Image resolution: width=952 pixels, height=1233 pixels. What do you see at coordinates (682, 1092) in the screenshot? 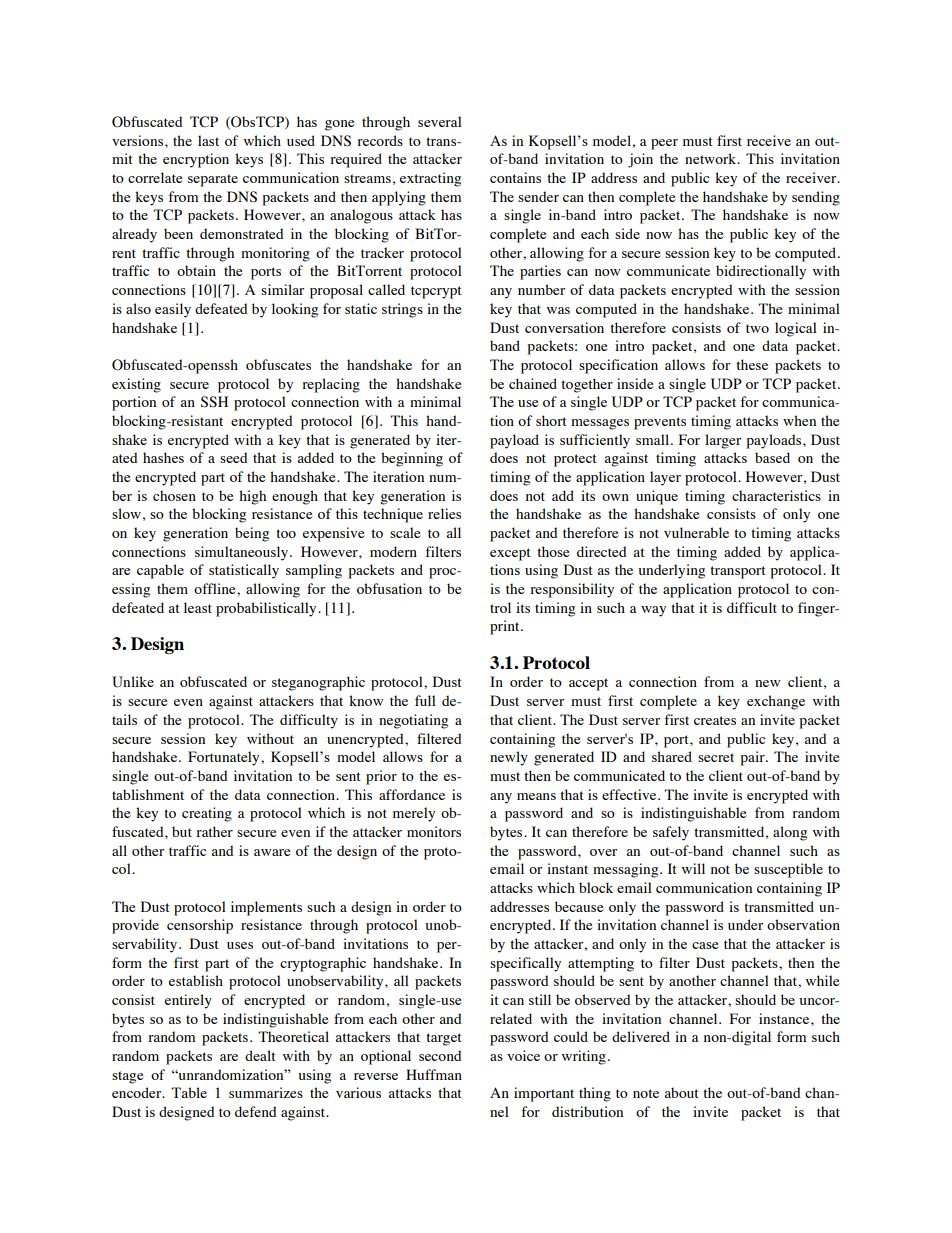
I see `about` at bounding box center [682, 1092].
